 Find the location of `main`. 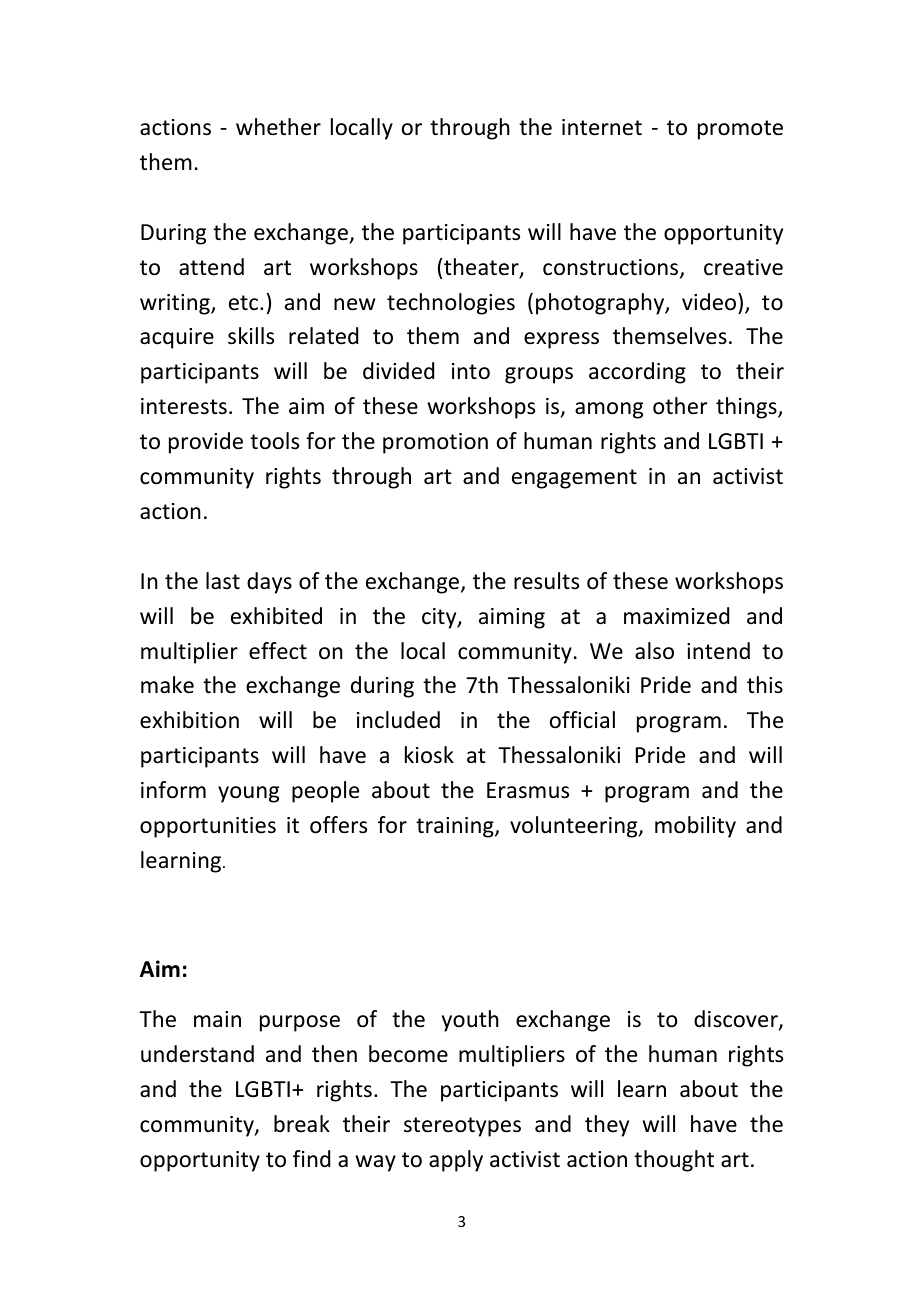

main is located at coordinates (217, 1019).
